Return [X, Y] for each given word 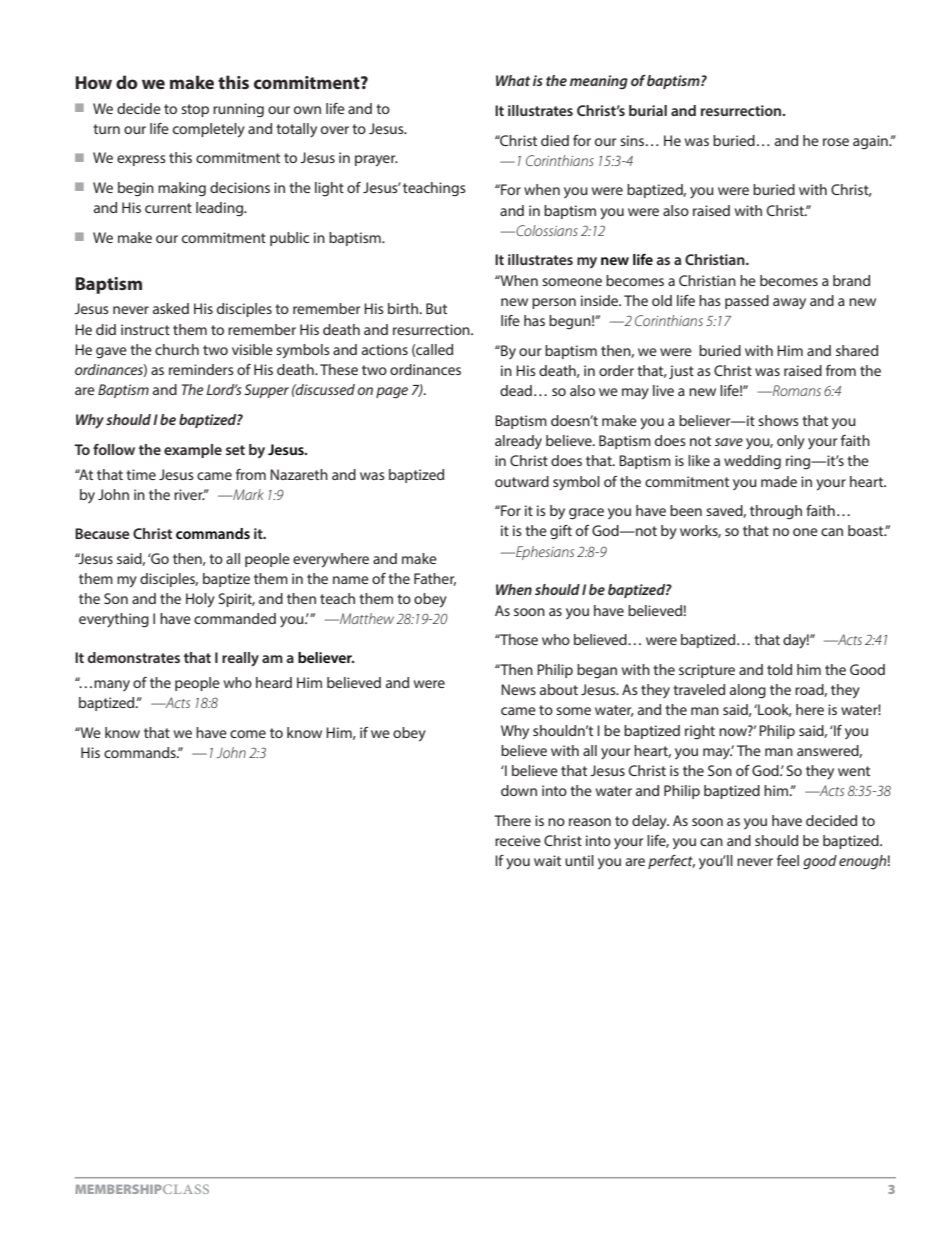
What [513, 80]
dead [516, 390]
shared [857, 350]
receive [518, 840]
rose [836, 142]
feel [788, 860]
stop [195, 110]
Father [435, 579]
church [177, 349]
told [779, 669]
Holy [200, 600]
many [112, 685]
